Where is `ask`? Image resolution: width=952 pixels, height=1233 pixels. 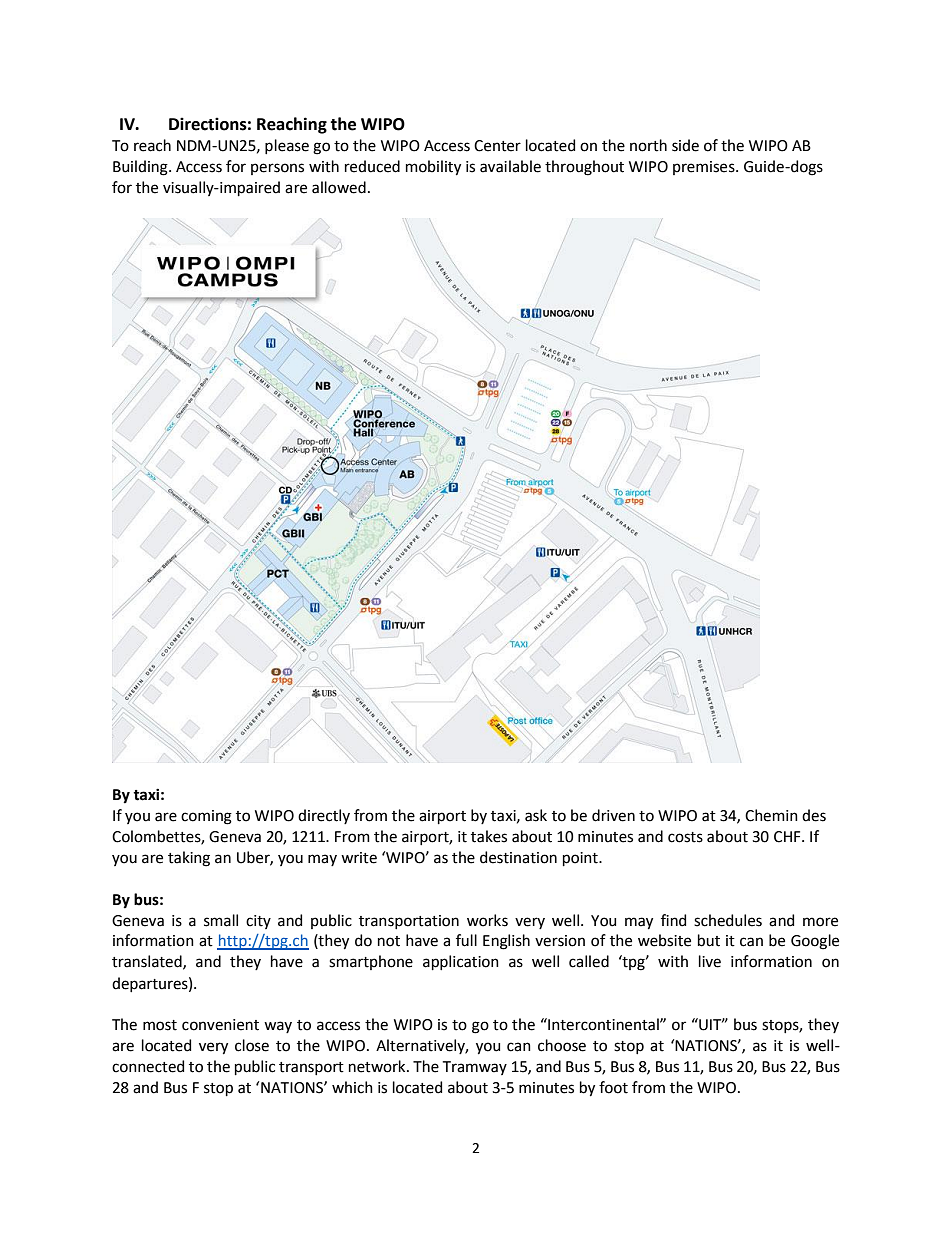
ask is located at coordinates (536, 815).
